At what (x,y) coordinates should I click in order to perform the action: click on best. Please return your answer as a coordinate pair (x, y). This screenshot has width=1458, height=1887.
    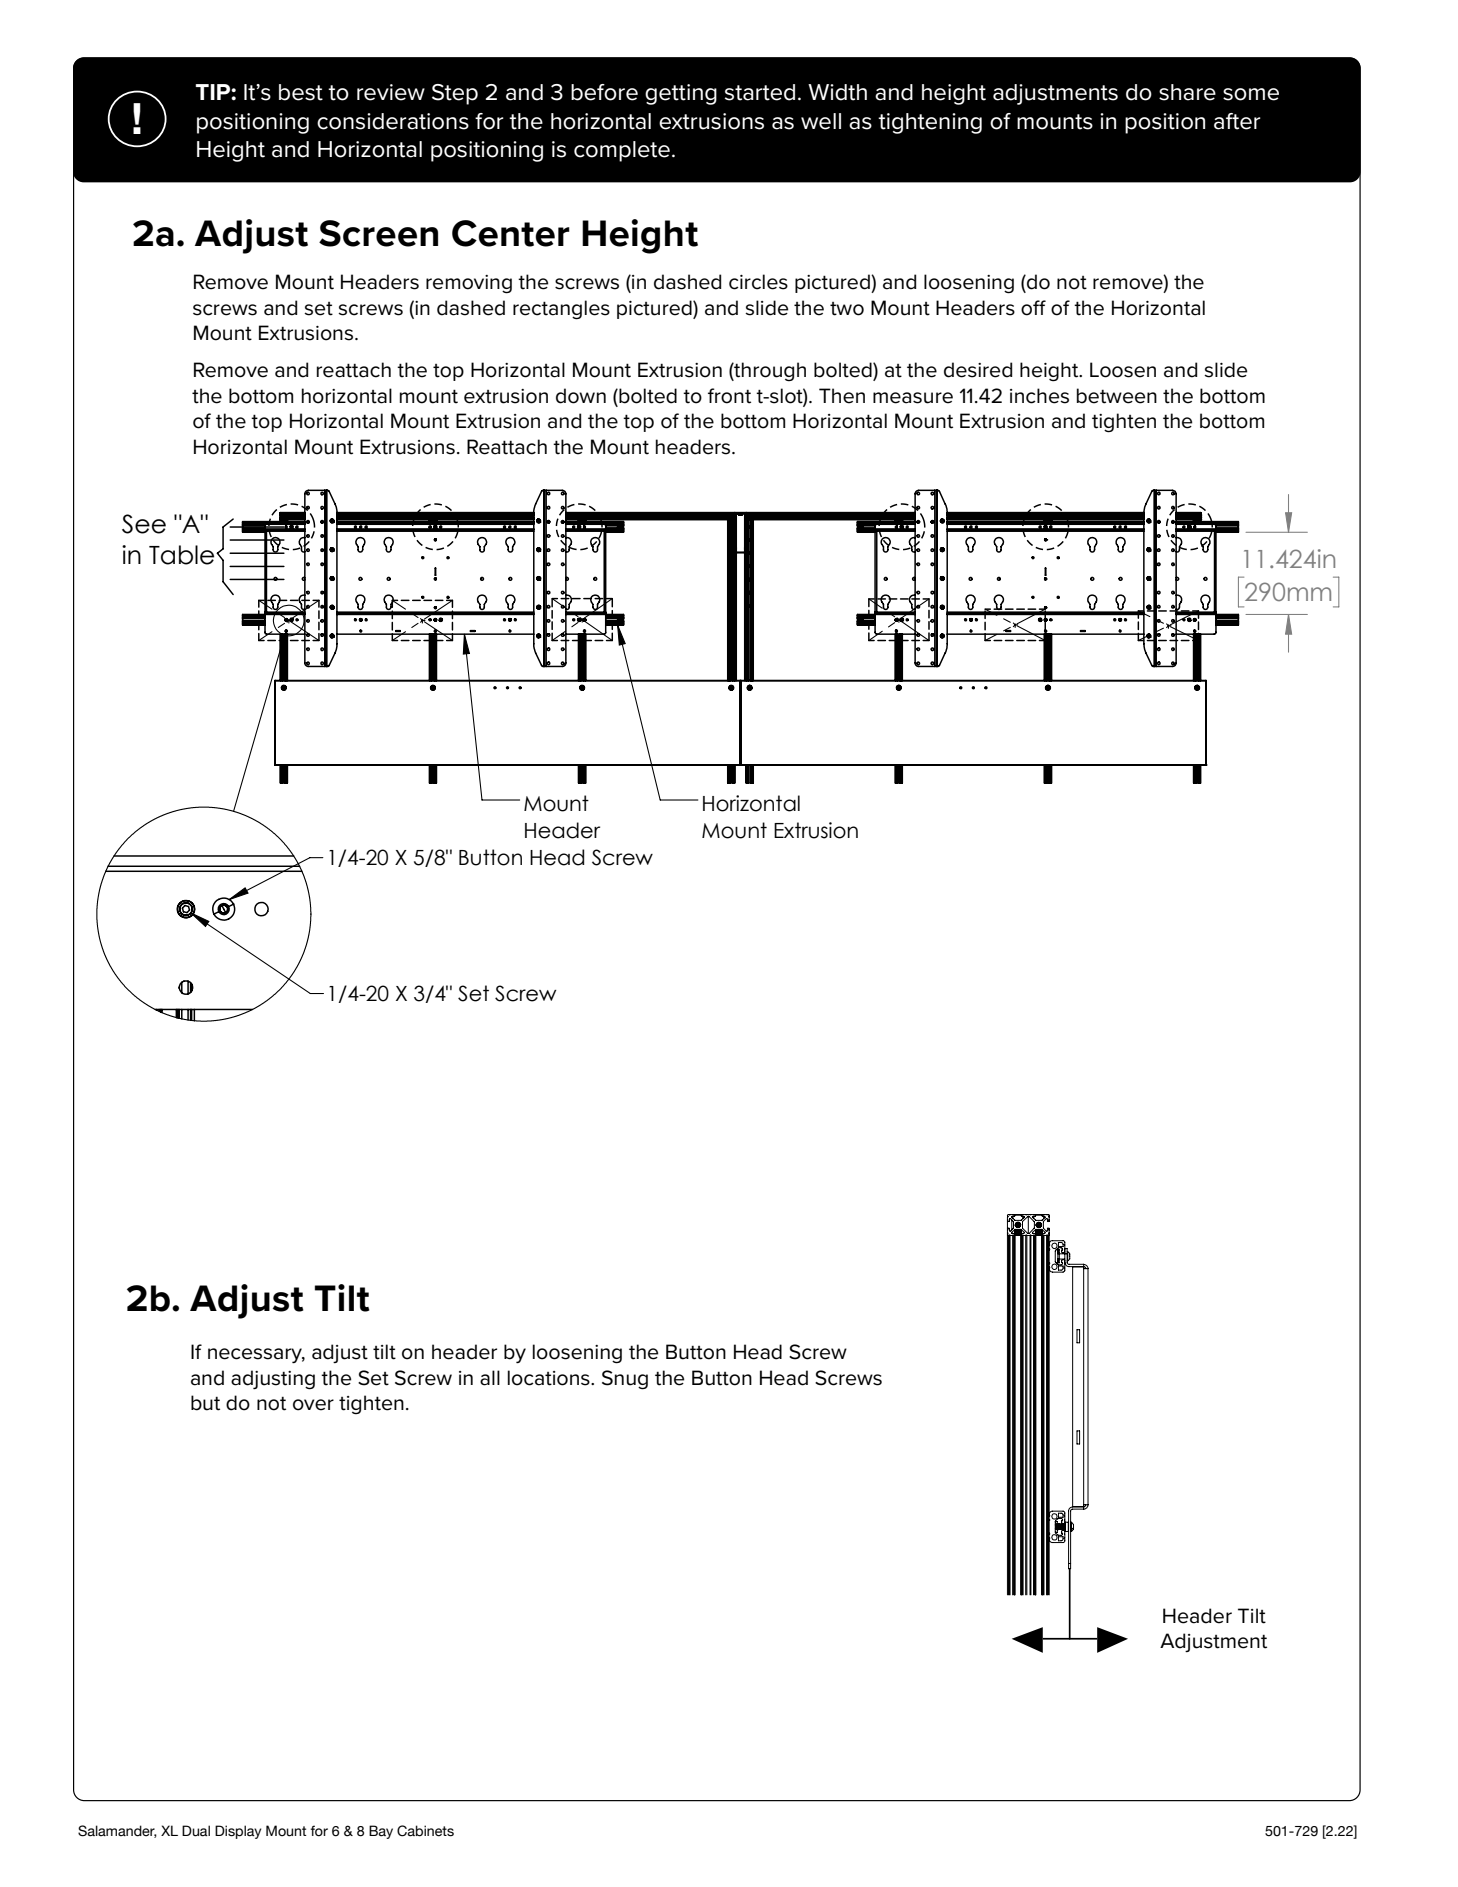
    Looking at the image, I should click on (301, 92).
